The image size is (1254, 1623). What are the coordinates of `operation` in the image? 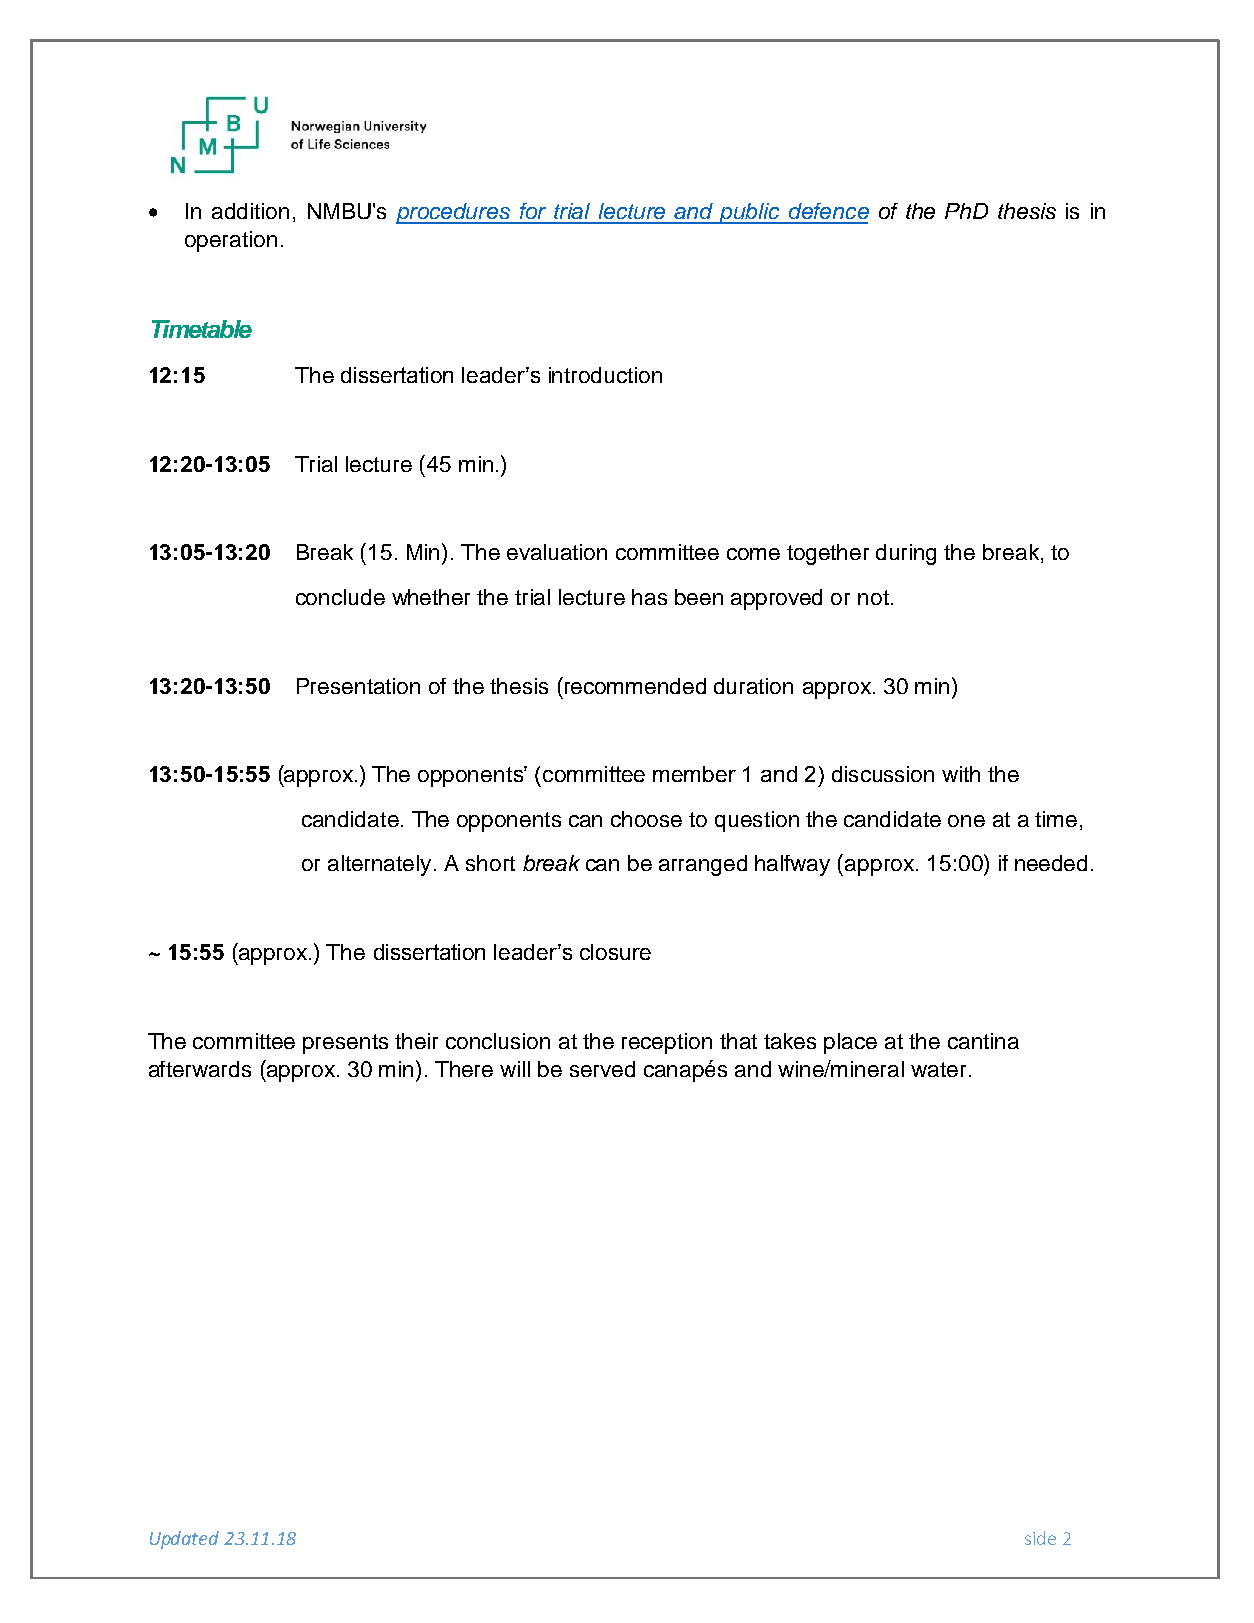 It's located at (231, 241).
